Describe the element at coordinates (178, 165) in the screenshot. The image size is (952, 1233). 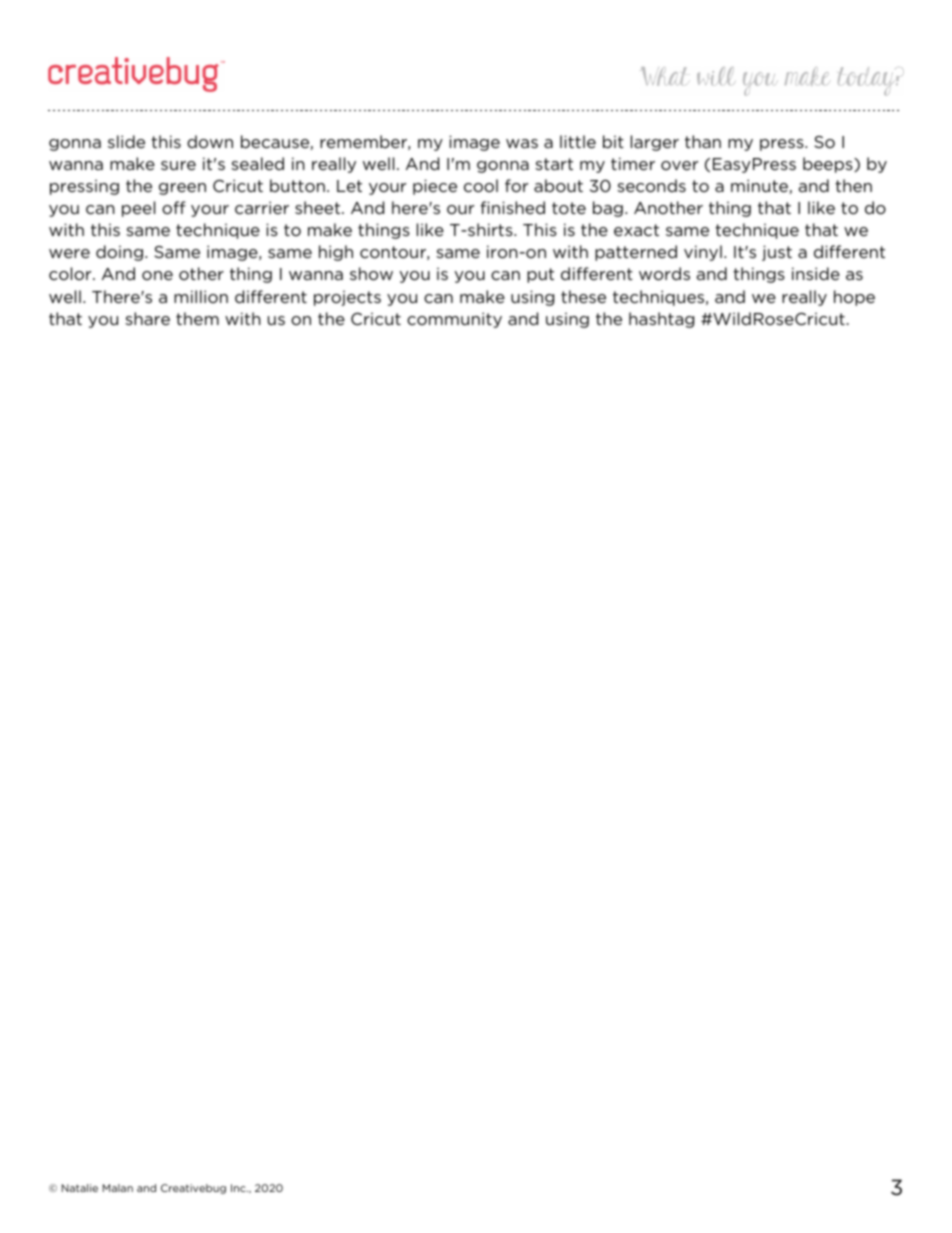
I see `sure` at that location.
